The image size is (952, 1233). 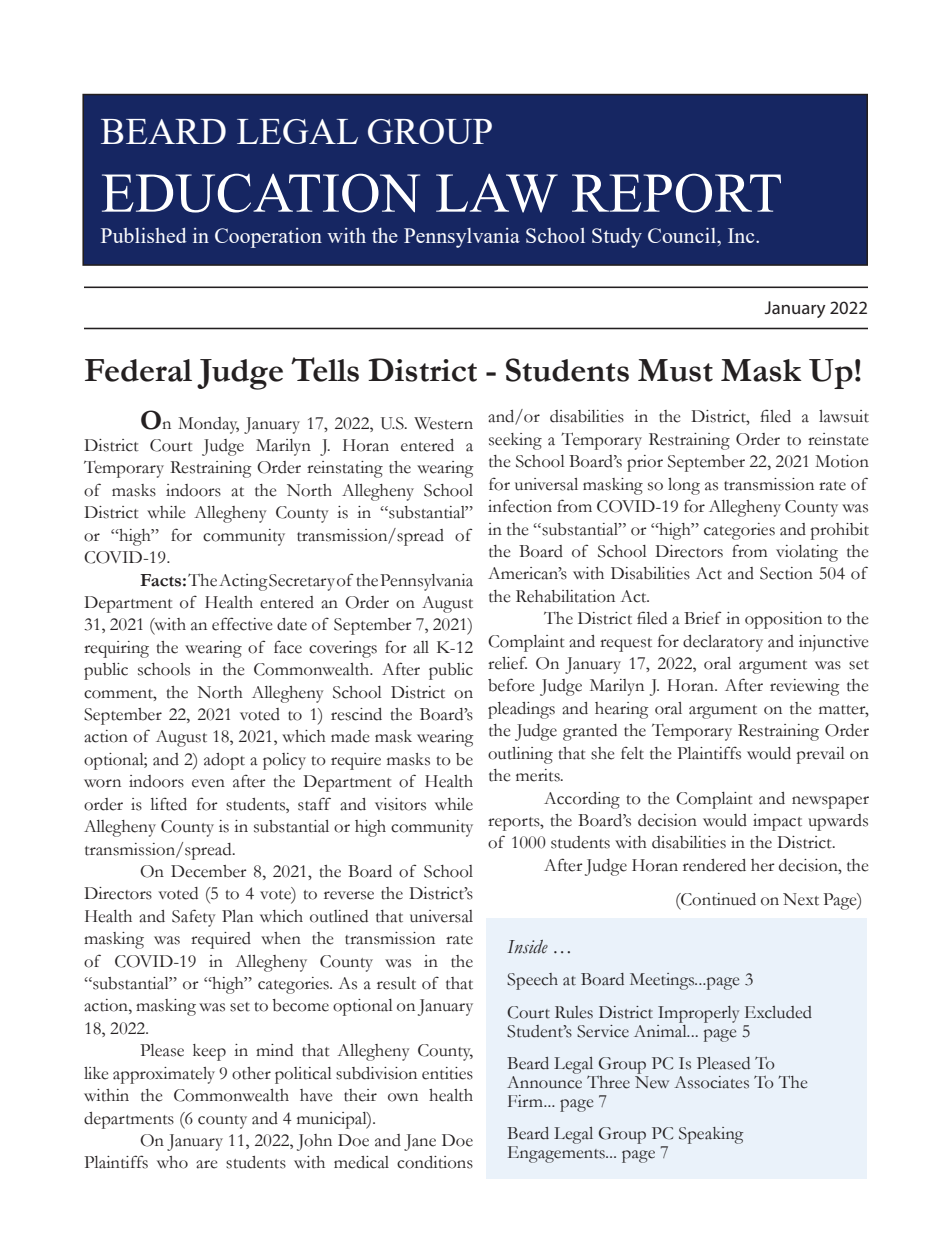 What do you see at coordinates (144, 235) in the screenshot?
I see `Published` at bounding box center [144, 235].
